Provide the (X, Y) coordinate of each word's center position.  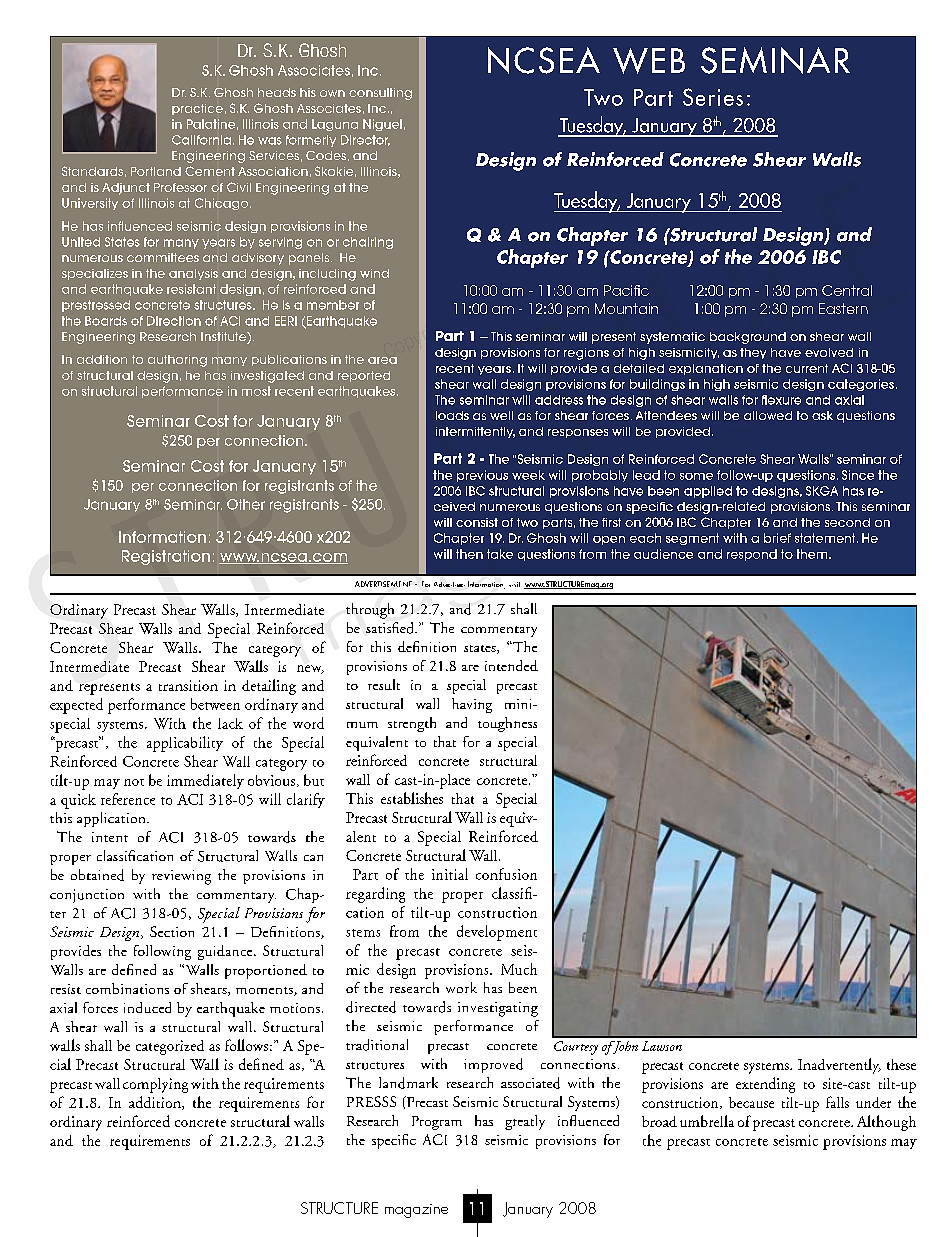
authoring (177, 361)
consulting (380, 94)
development (497, 933)
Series (713, 97)
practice (197, 109)
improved (493, 1065)
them (813, 554)
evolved (829, 352)
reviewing (181, 877)
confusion (506, 874)
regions (586, 354)
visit (514, 584)
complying (155, 1085)
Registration (166, 557)
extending (765, 1085)
